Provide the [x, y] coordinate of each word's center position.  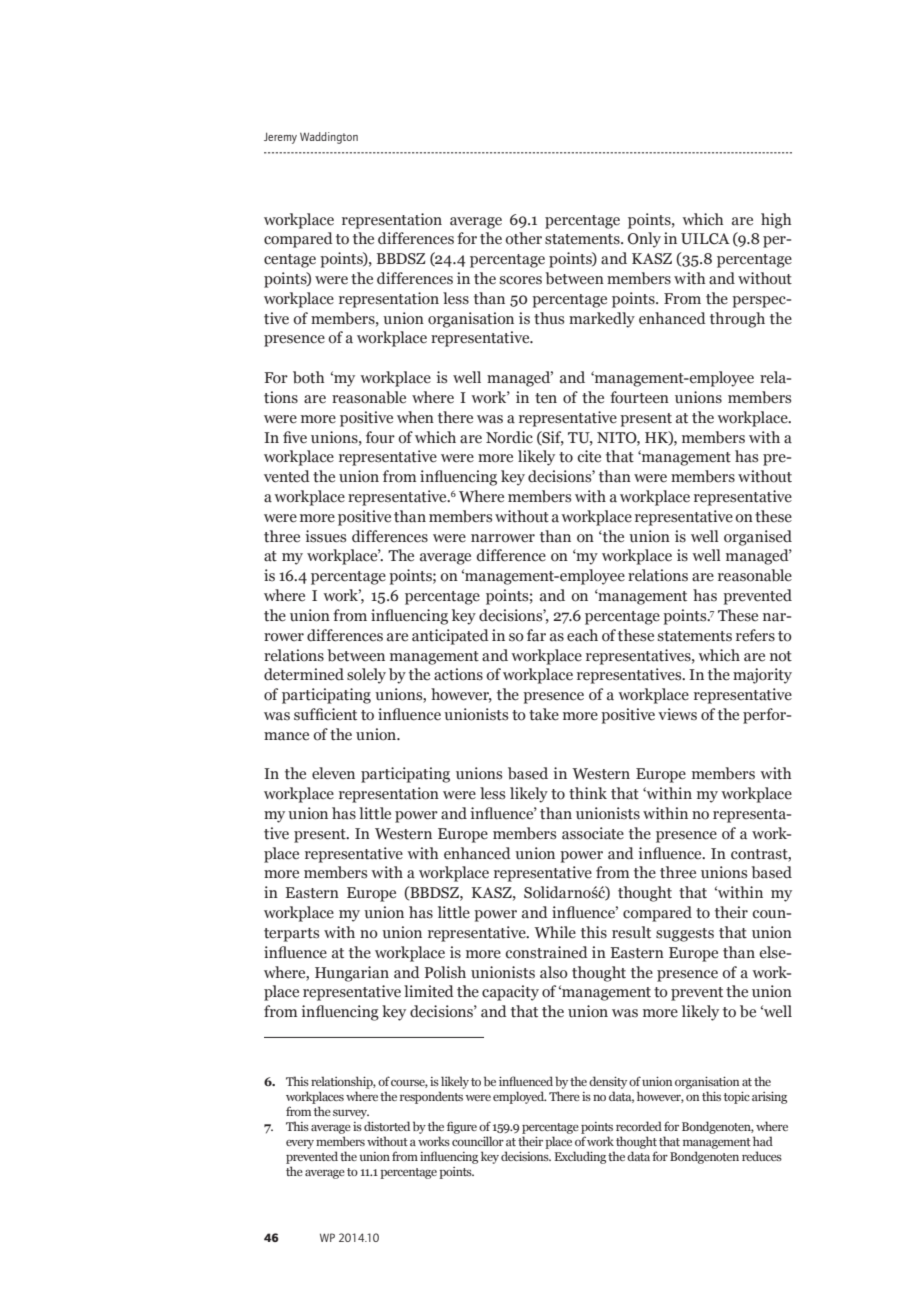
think [588, 793]
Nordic [509, 437]
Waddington [329, 138]
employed [519, 1097]
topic [737, 1098]
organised [758, 538]
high [776, 221]
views [677, 714]
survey [351, 1114]
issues [325, 536]
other [523, 238]
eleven [333, 773]
